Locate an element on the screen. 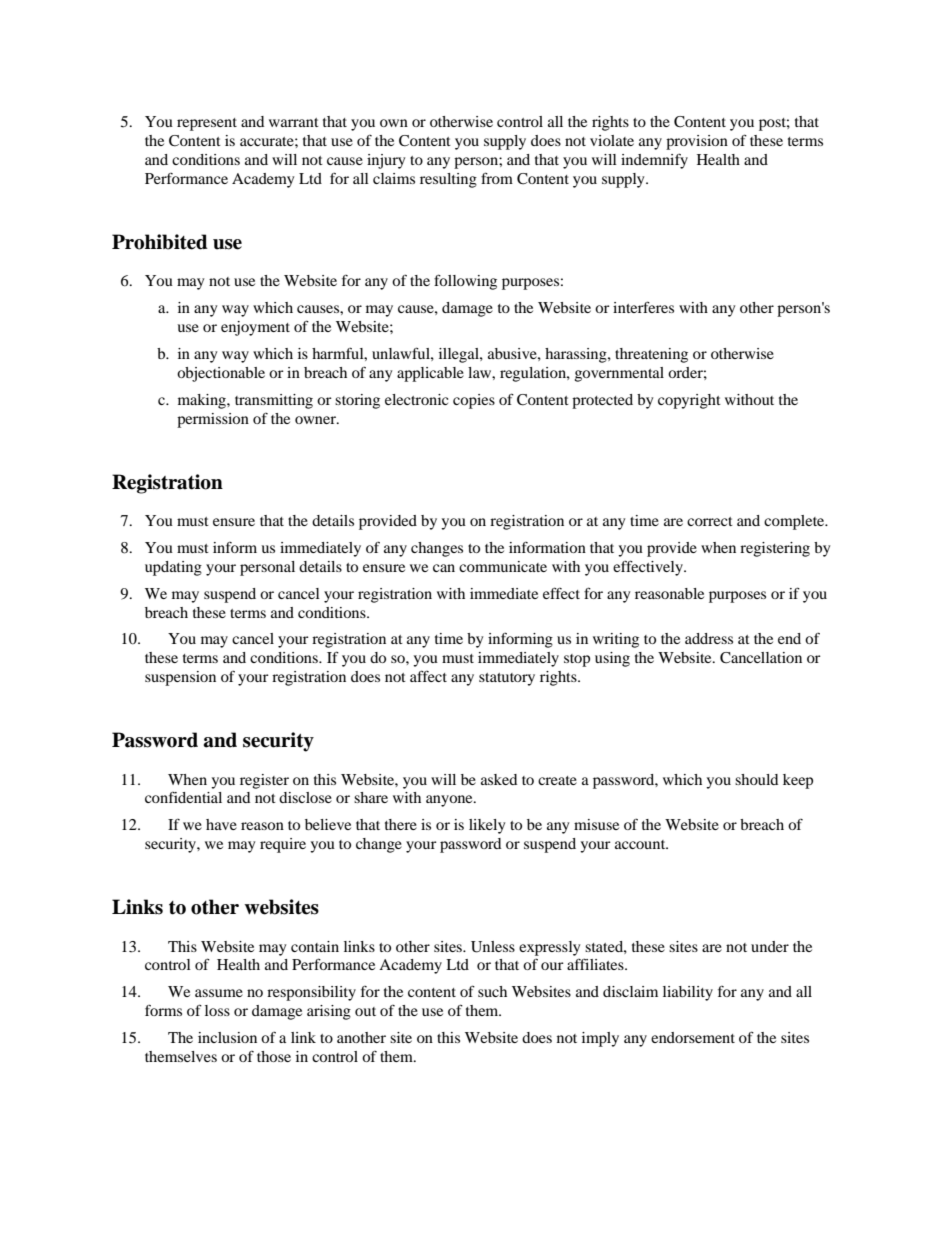 The height and width of the screenshot is (1233, 952). provision is located at coordinates (697, 142).
